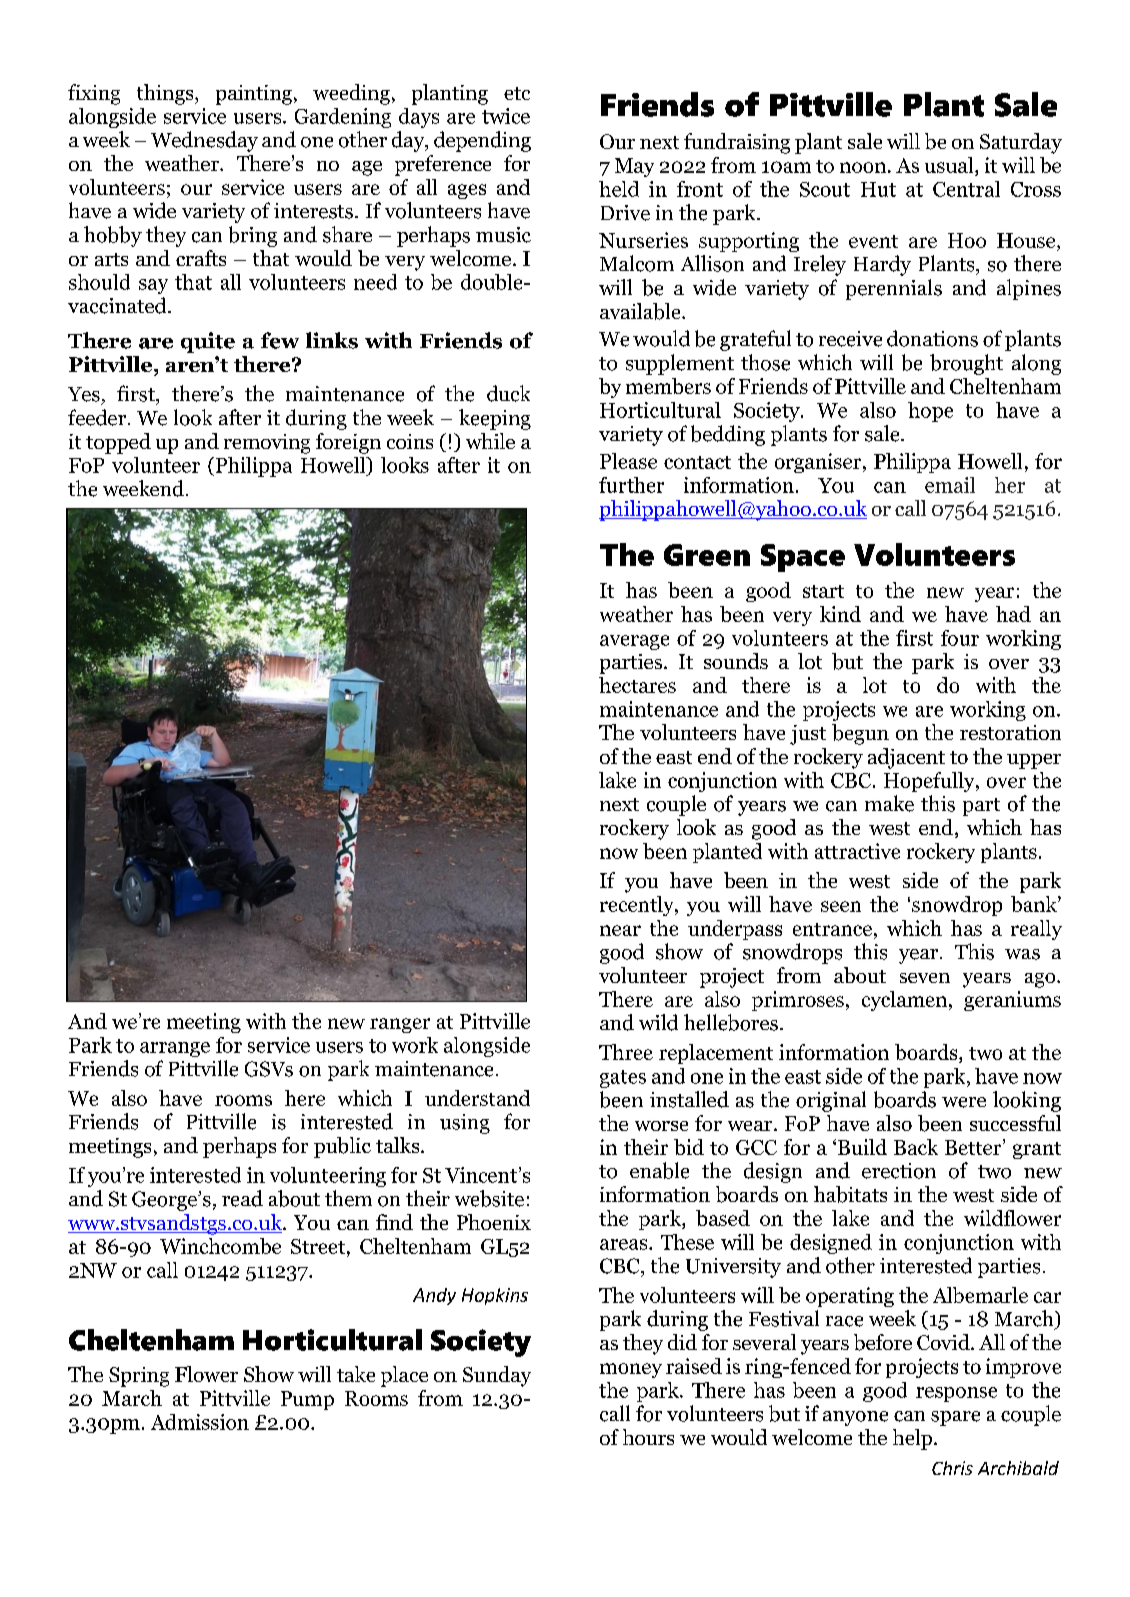 Image resolution: width=1130 pixels, height=1597 pixels. What do you see at coordinates (242, 1198) in the screenshot?
I see `read` at bounding box center [242, 1198].
